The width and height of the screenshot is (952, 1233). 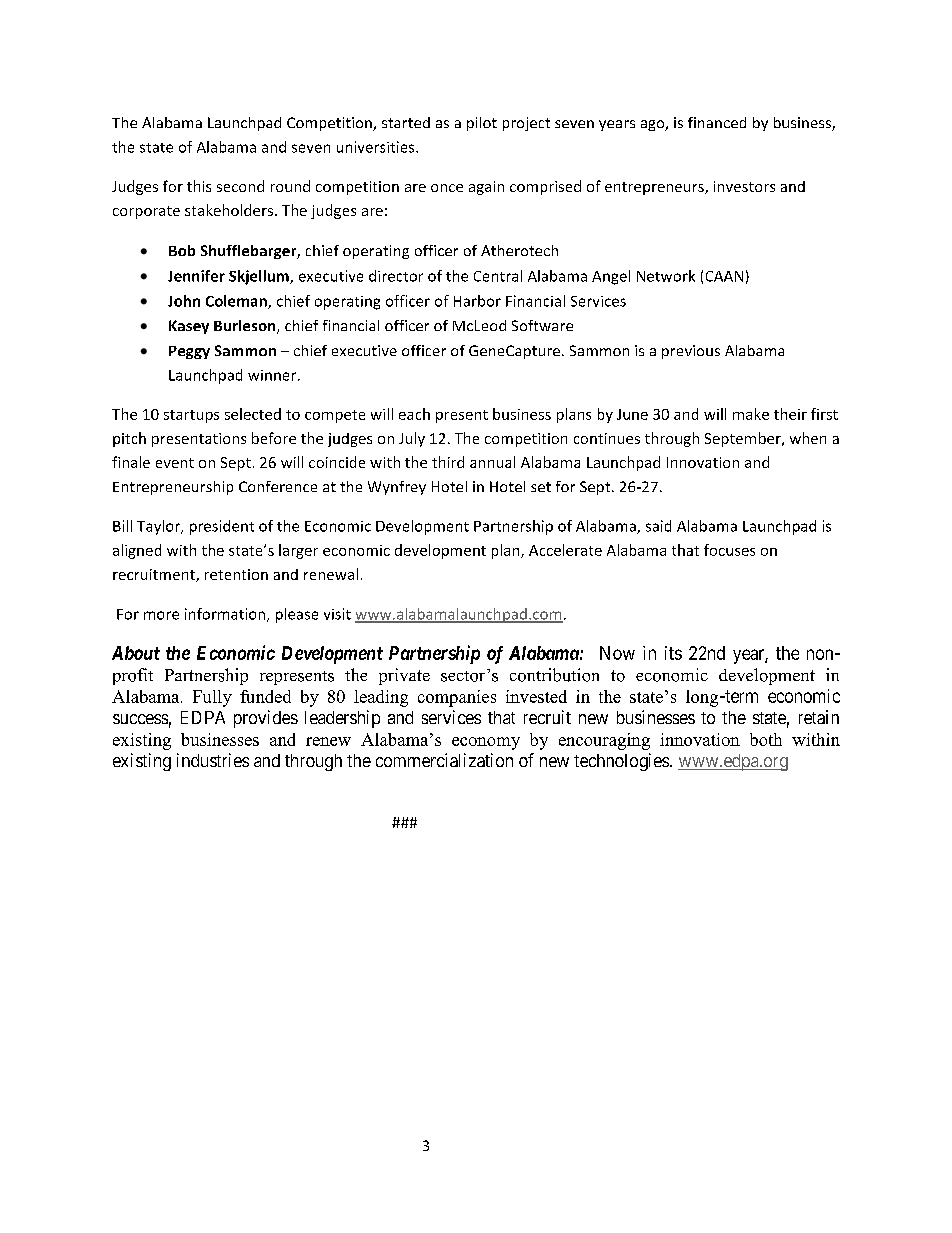 What do you see at coordinates (213, 760) in the screenshot?
I see `industries` at bounding box center [213, 760].
